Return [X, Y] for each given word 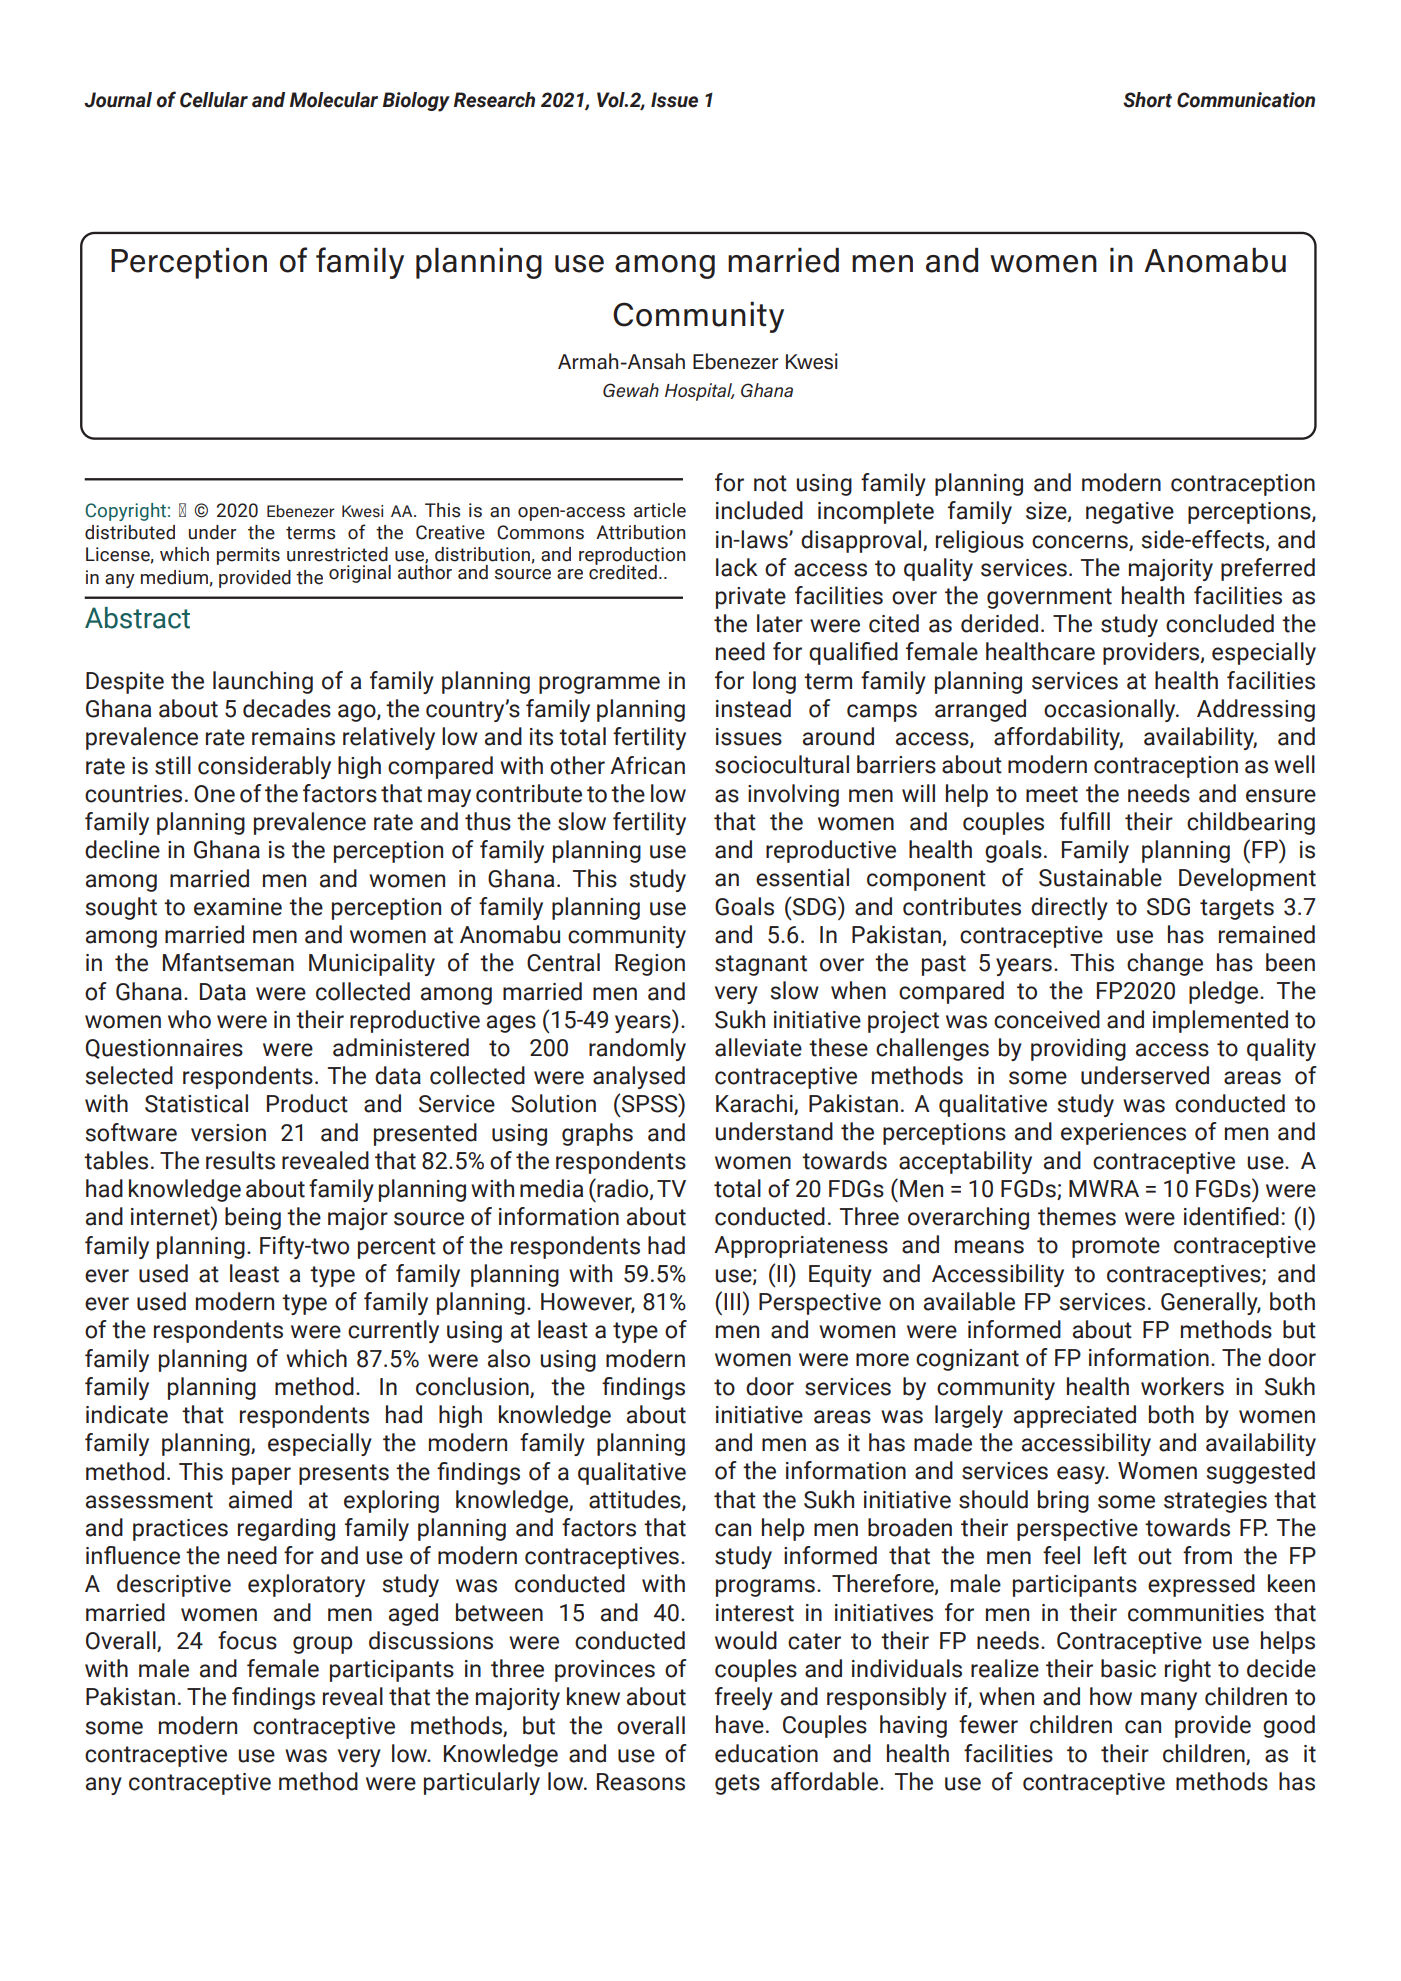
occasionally [1111, 710]
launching [263, 682]
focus [247, 1640]
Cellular [214, 100]
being [253, 1218]
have [740, 1724]
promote [1116, 1247]
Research [494, 100]
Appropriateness [801, 1247]
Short [1147, 100]
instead [753, 708]
